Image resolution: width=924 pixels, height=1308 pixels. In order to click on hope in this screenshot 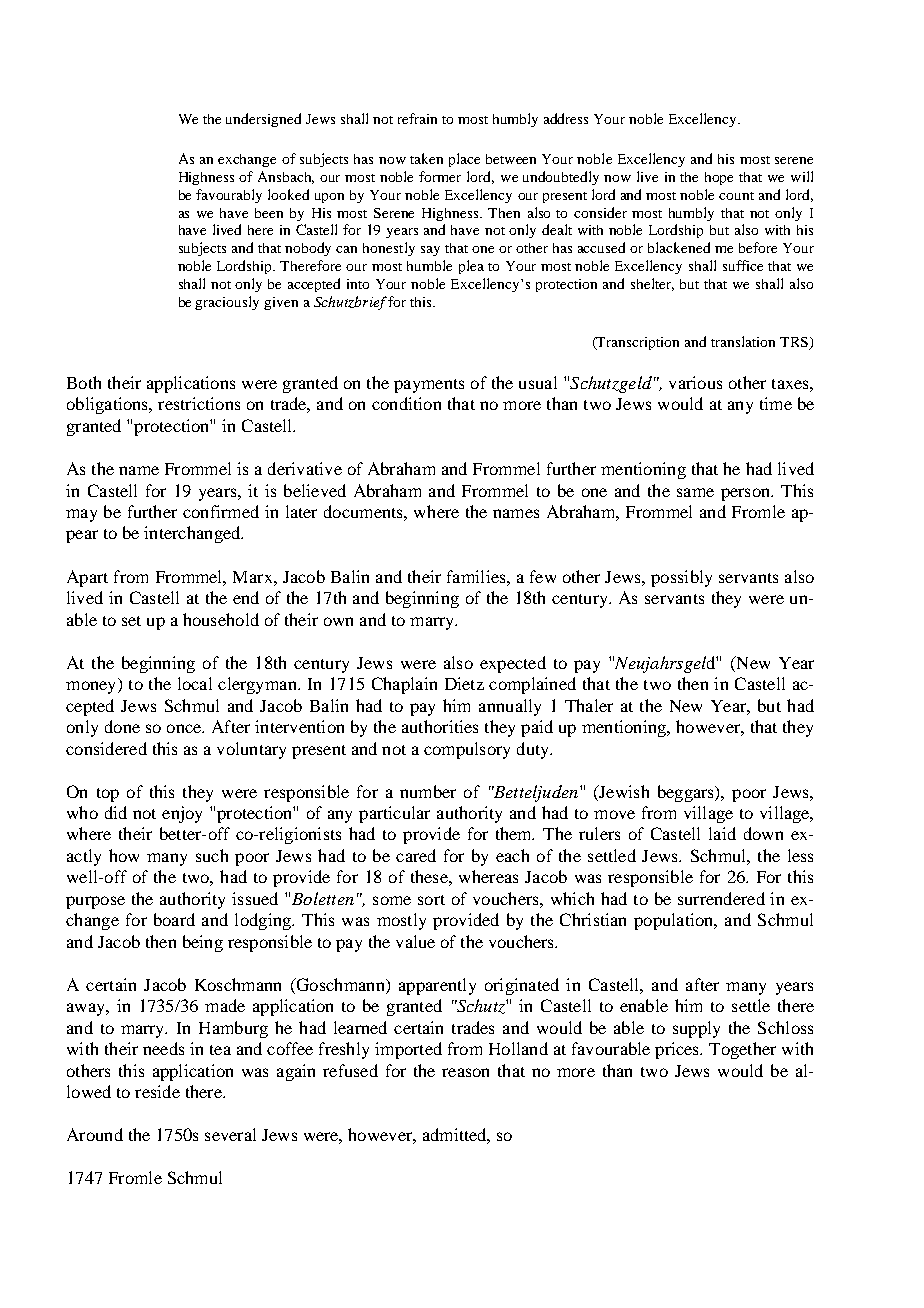, I will do `click(719, 178)`.
